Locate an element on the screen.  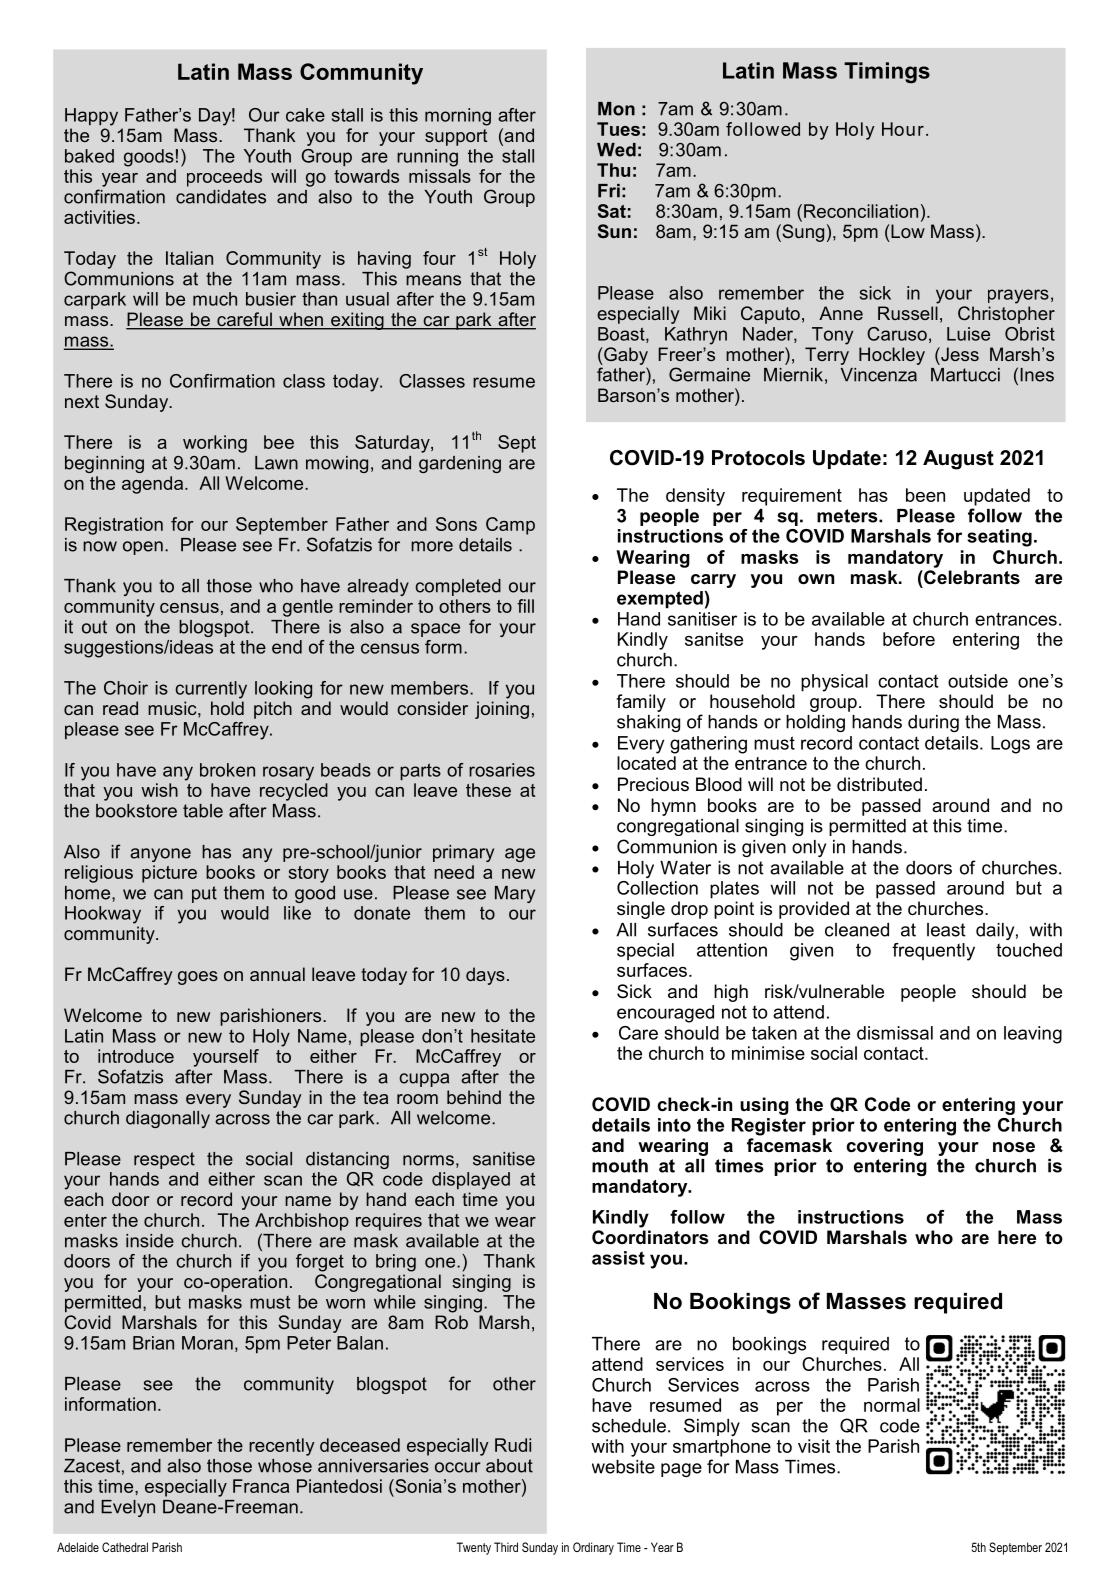
mouth is located at coordinates (620, 1166).
